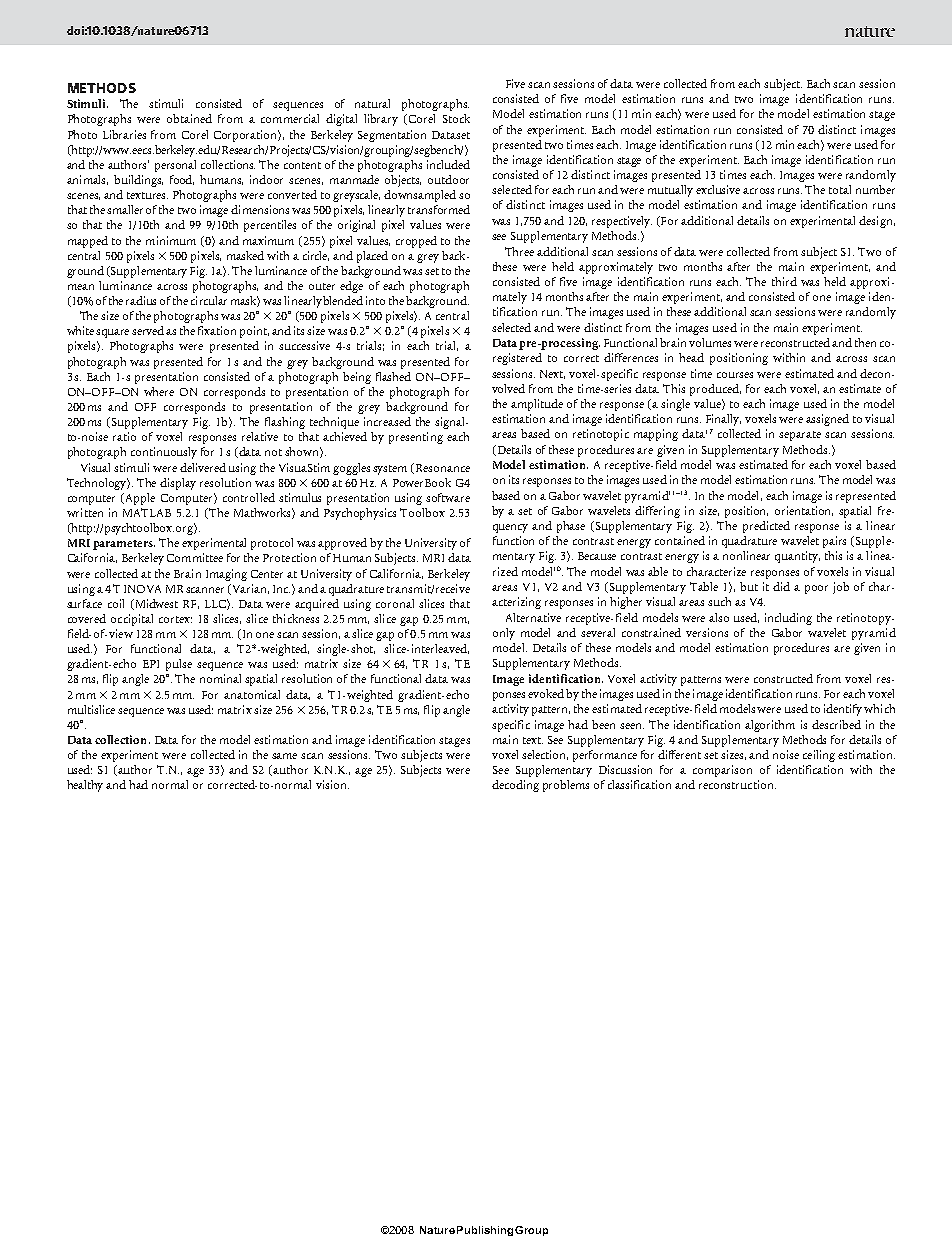  Describe the element at coordinates (456, 118) in the image. I see `Stock` at that location.
